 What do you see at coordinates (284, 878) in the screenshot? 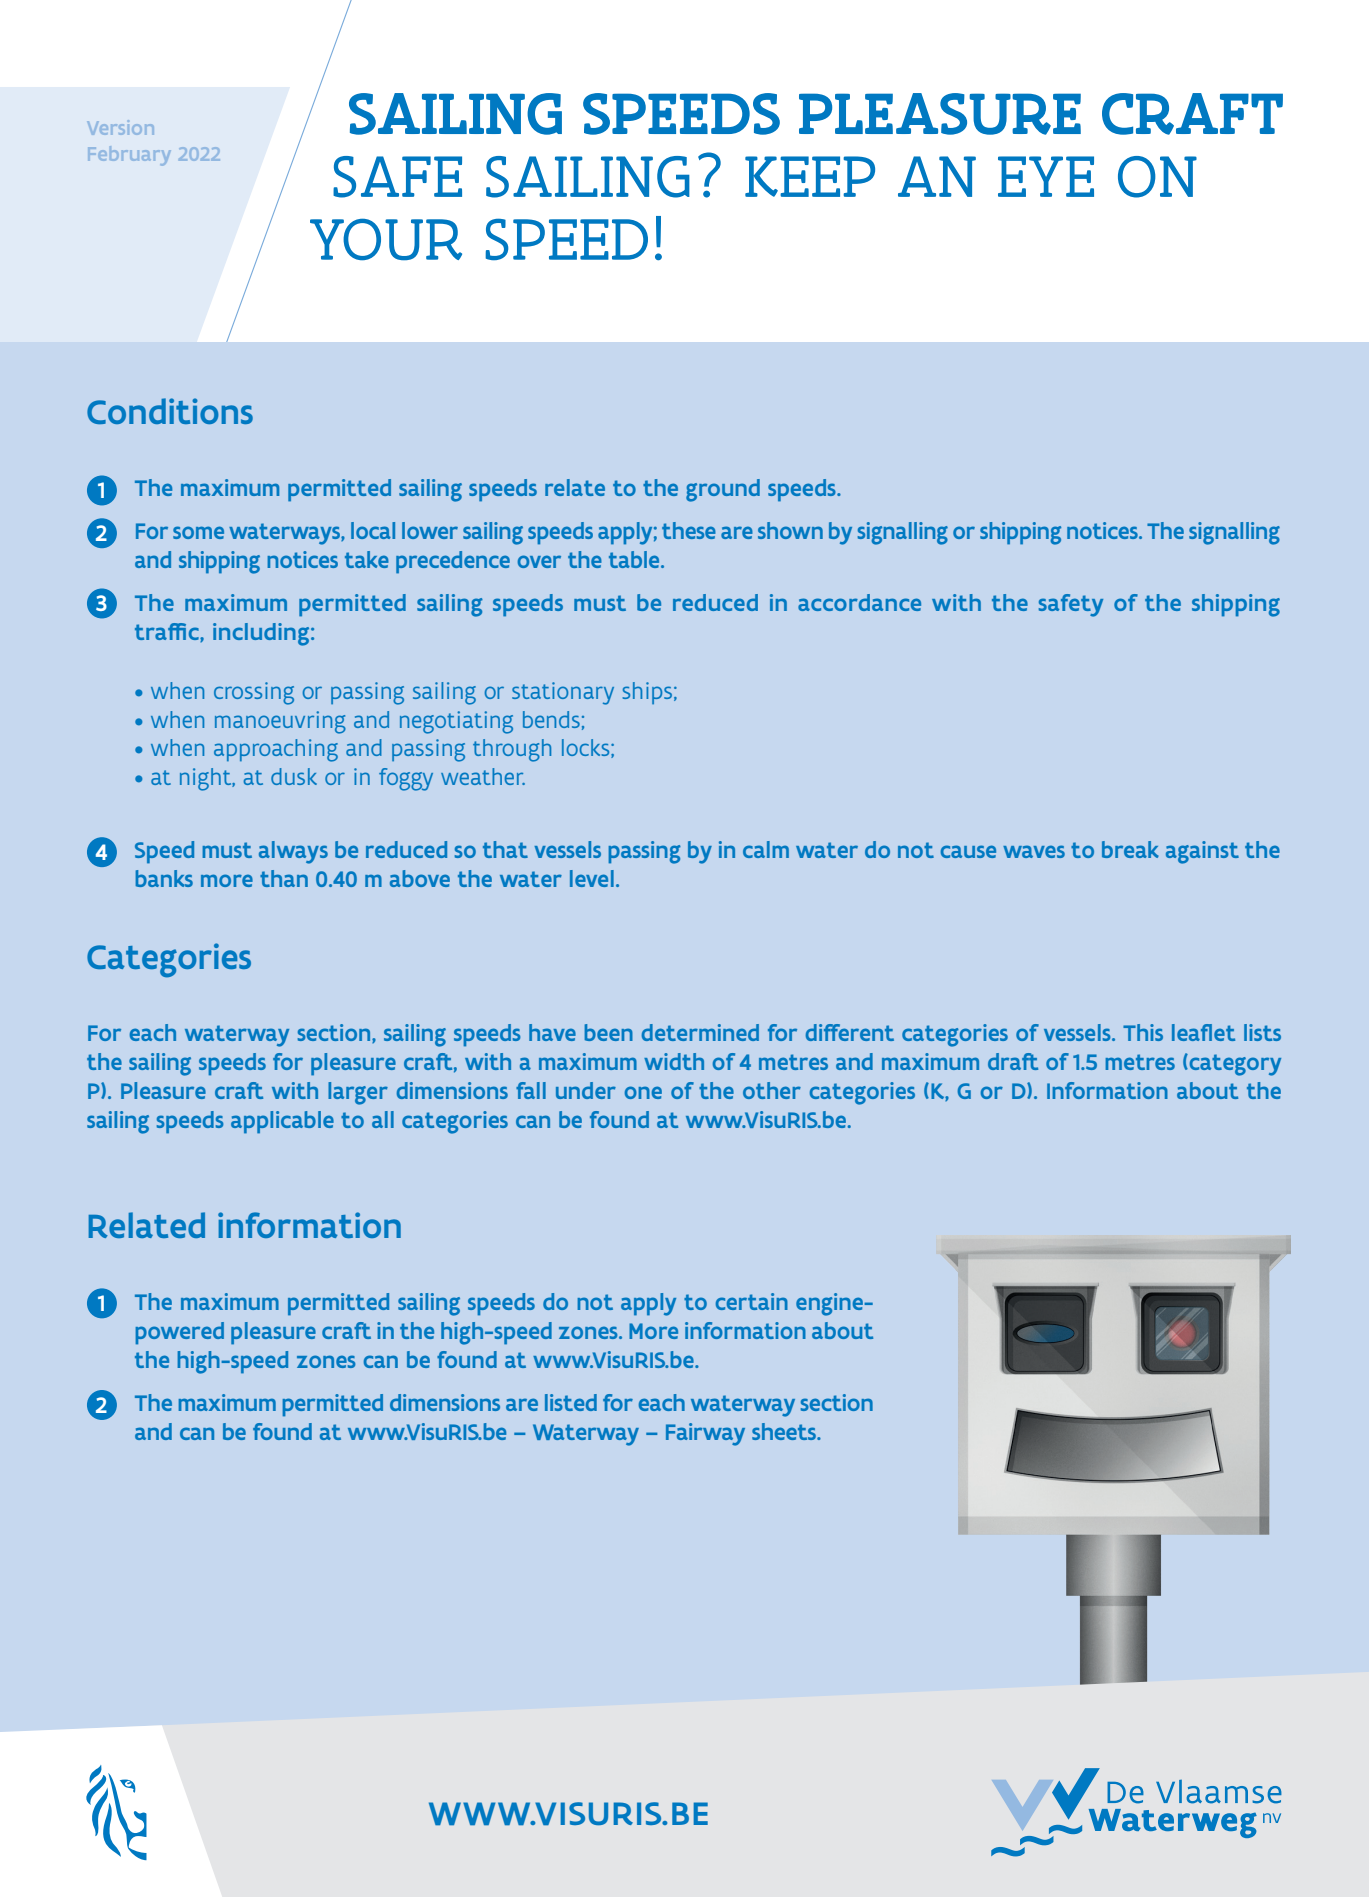
I see `than` at bounding box center [284, 878].
